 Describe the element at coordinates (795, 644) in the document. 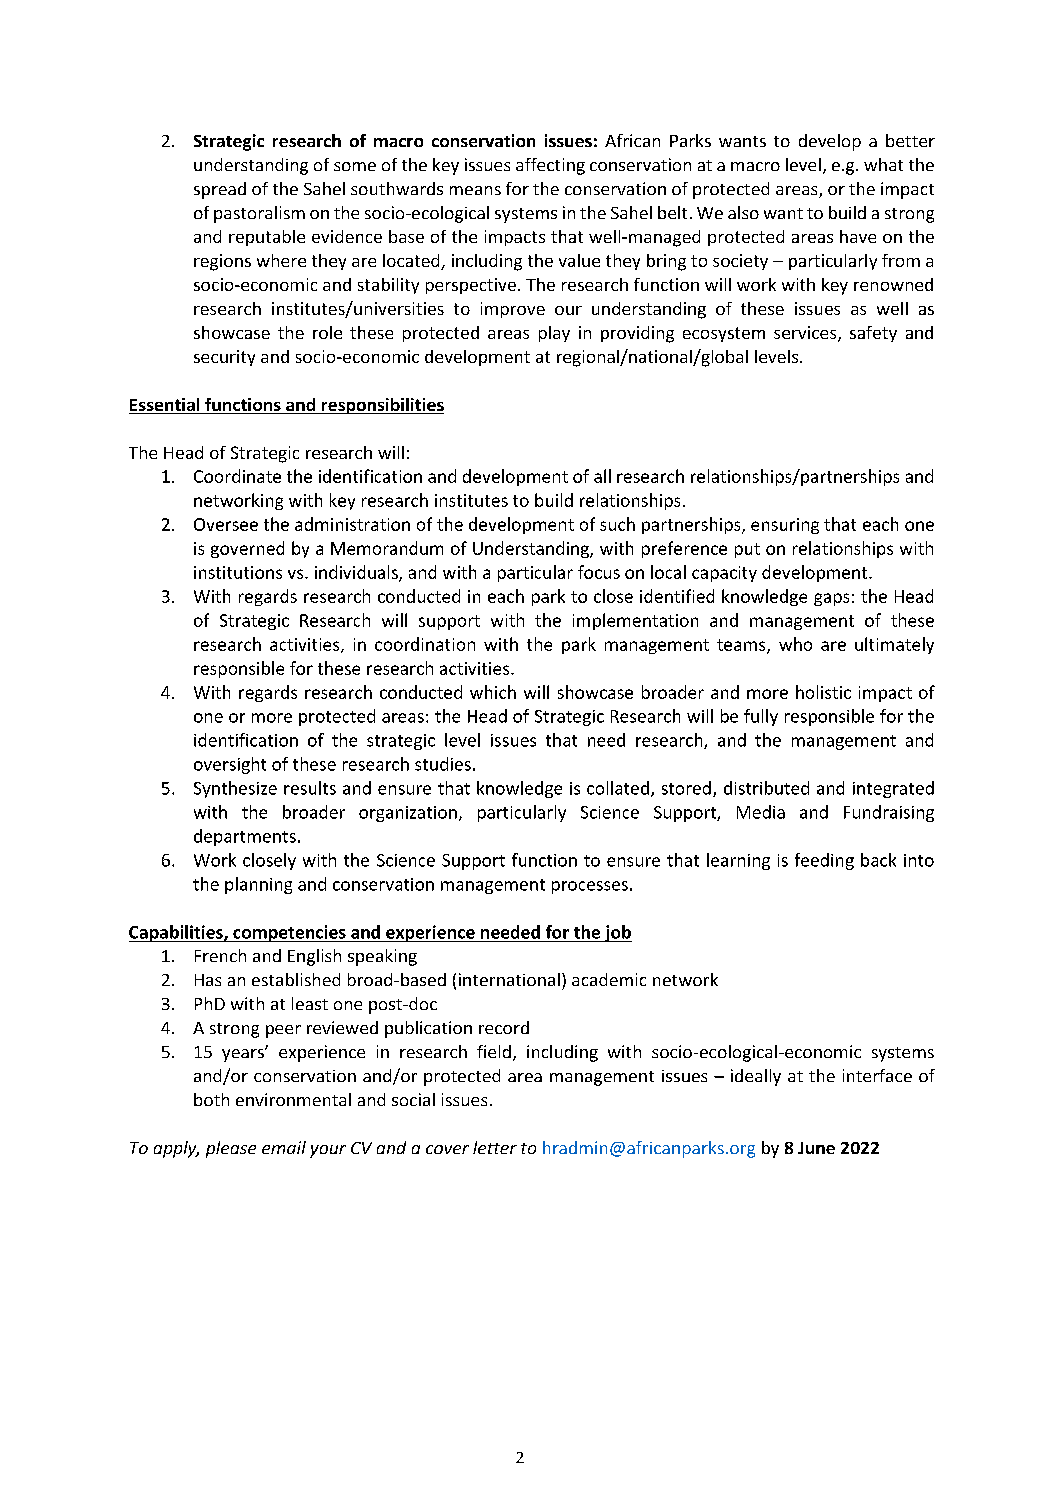

I see `who` at that location.
